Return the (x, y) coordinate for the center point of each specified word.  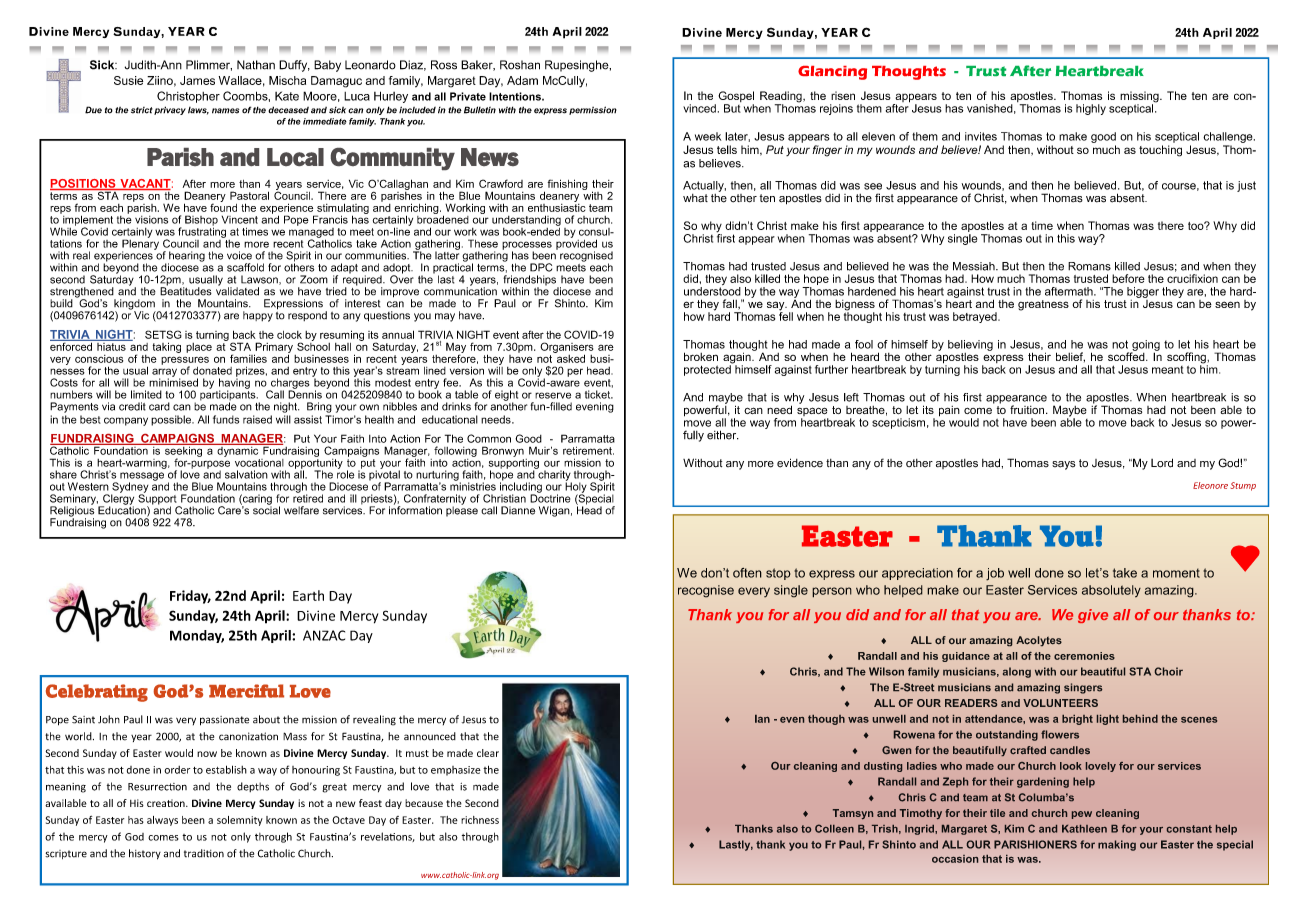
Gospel (736, 98)
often (747, 573)
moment (1176, 573)
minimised (173, 381)
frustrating (202, 231)
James (197, 80)
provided (576, 244)
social (266, 509)
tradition (204, 853)
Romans (1089, 266)
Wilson (886, 671)
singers (1083, 688)
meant (1168, 370)
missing (1140, 98)
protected (708, 369)
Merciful (246, 691)
